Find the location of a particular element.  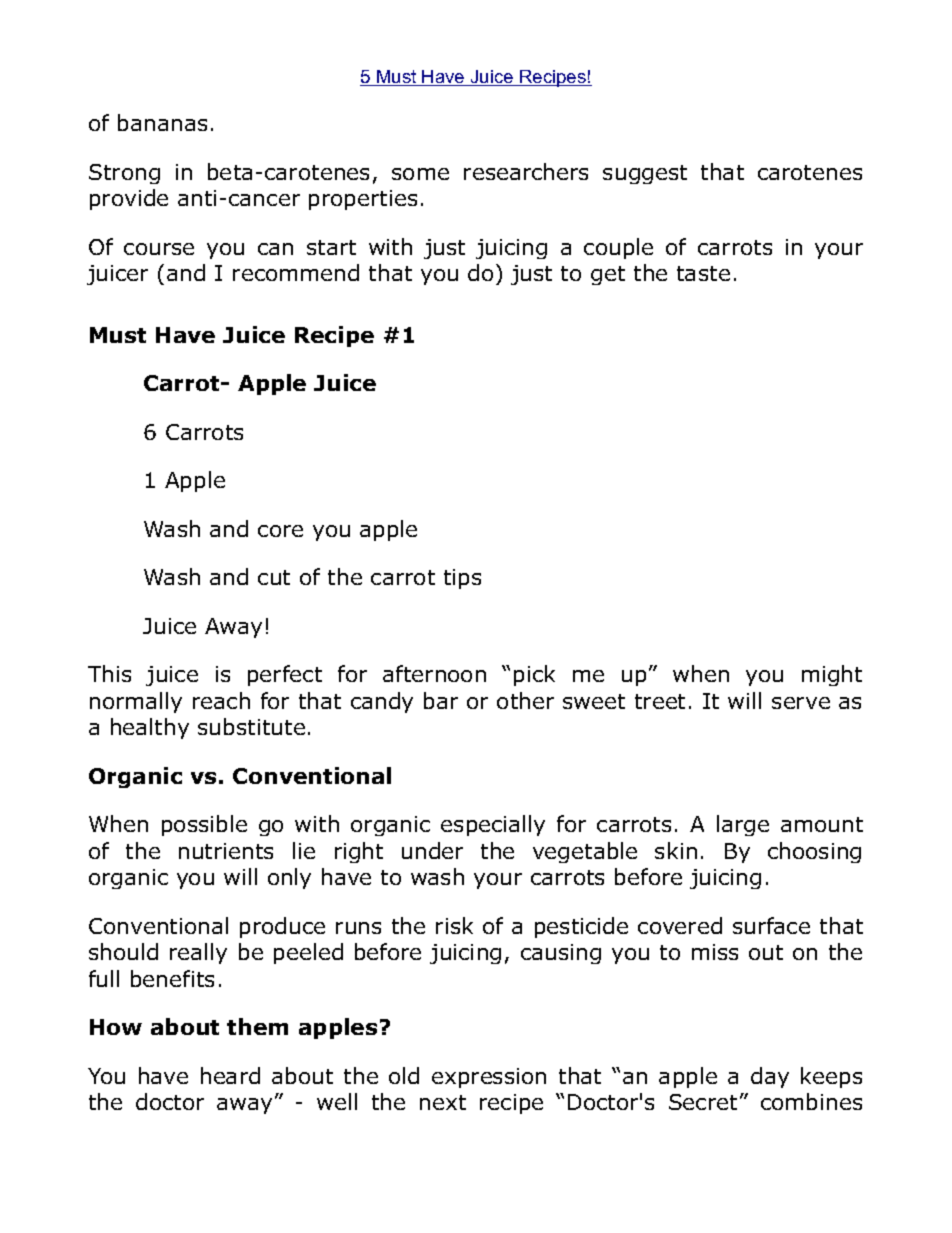

expression is located at coordinates (489, 1078).
